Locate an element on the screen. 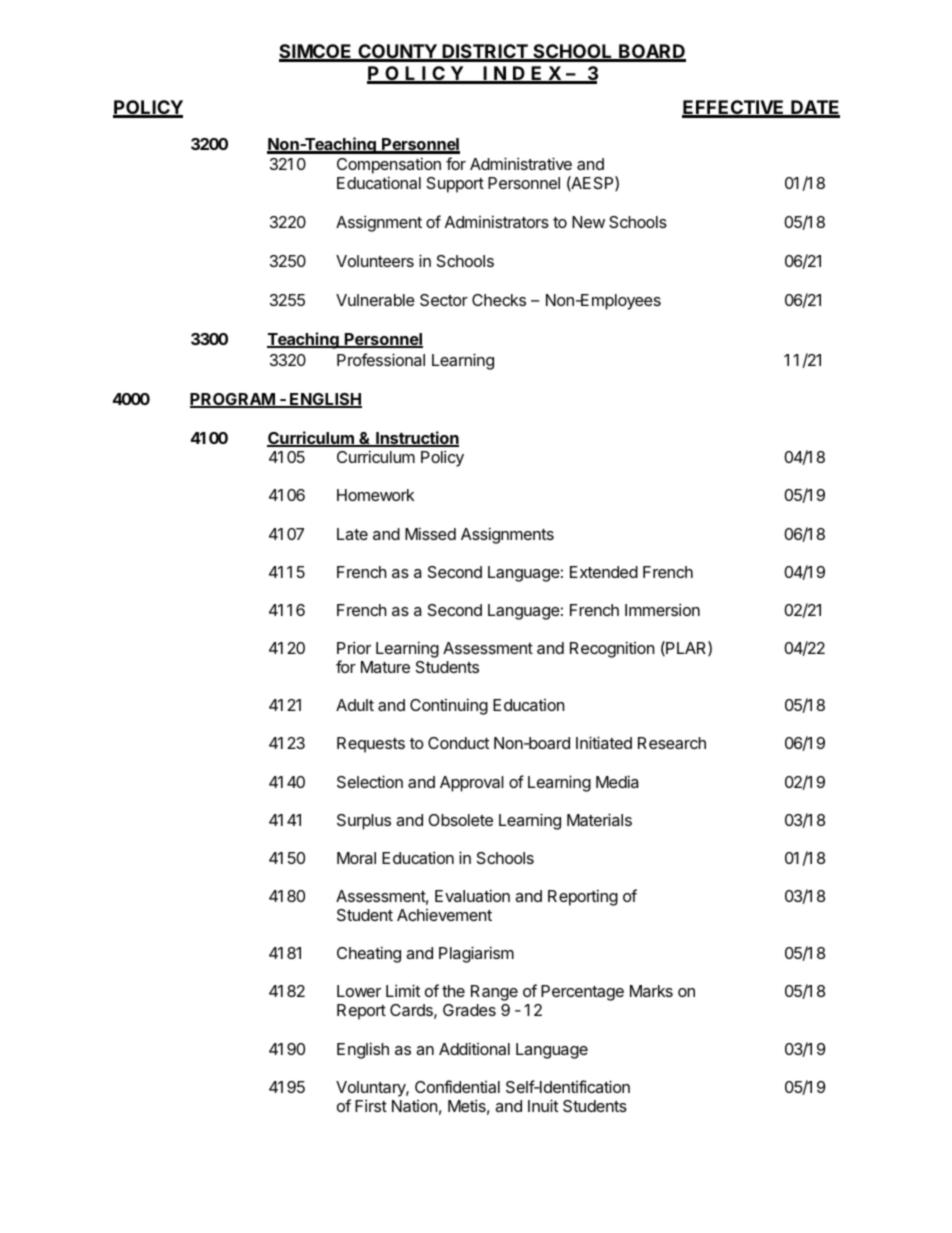 This screenshot has width=952, height=1233. Inuit is located at coordinates (543, 1105).
